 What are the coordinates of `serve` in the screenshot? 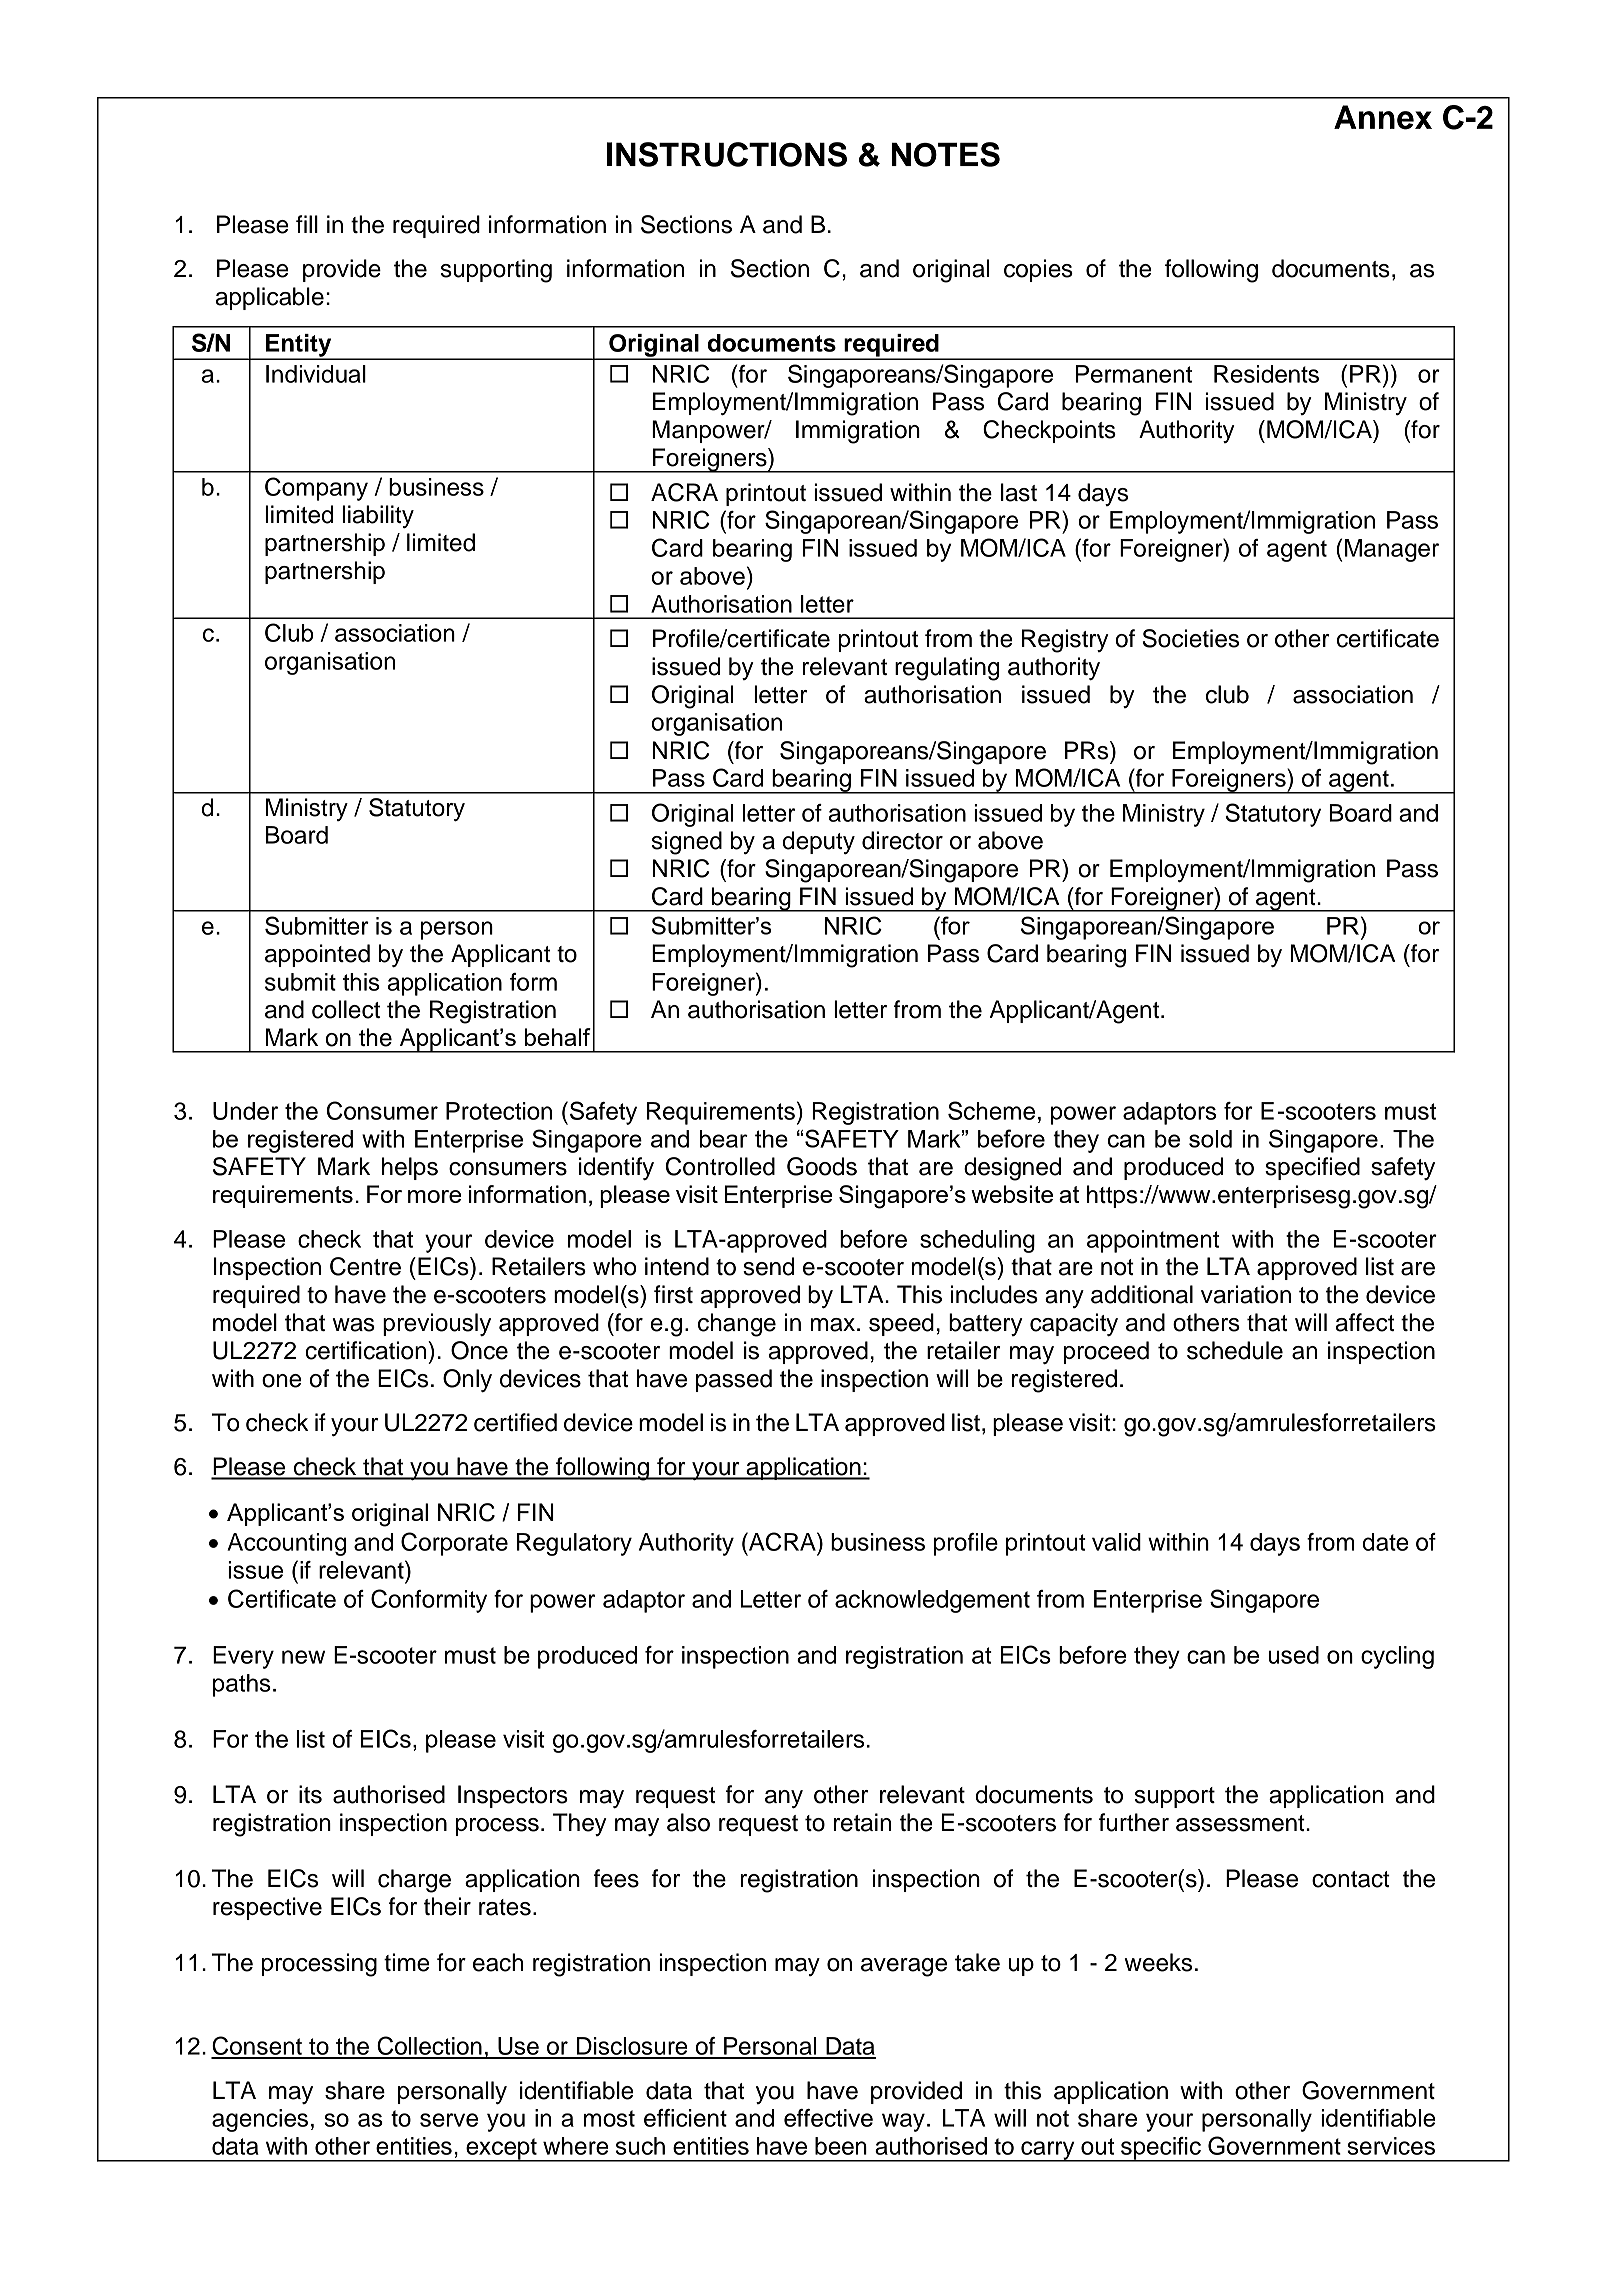 It's located at (449, 2120).
